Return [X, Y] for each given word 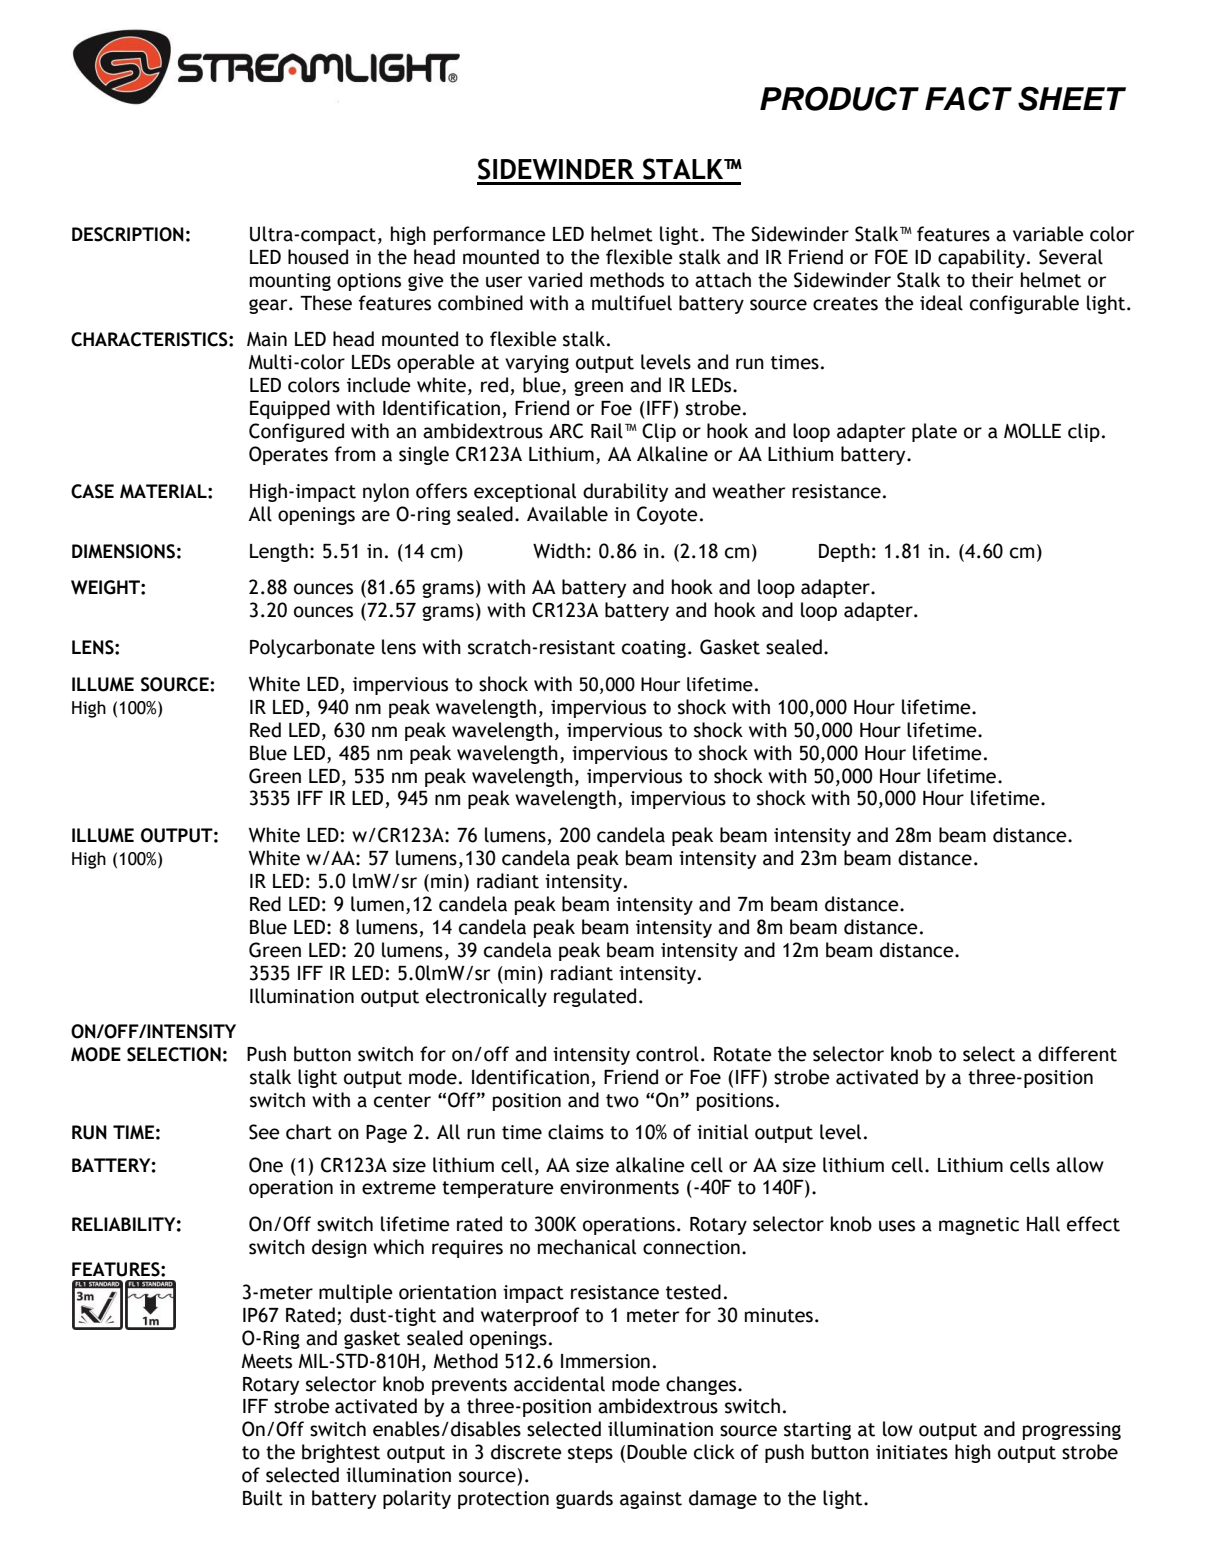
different [1077, 1054]
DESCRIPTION [128, 234]
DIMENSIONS [123, 551]
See [264, 1132]
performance [490, 235]
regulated [595, 997]
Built [263, 1498]
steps [590, 1454]
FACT [968, 98]
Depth [844, 552]
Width [559, 551]
